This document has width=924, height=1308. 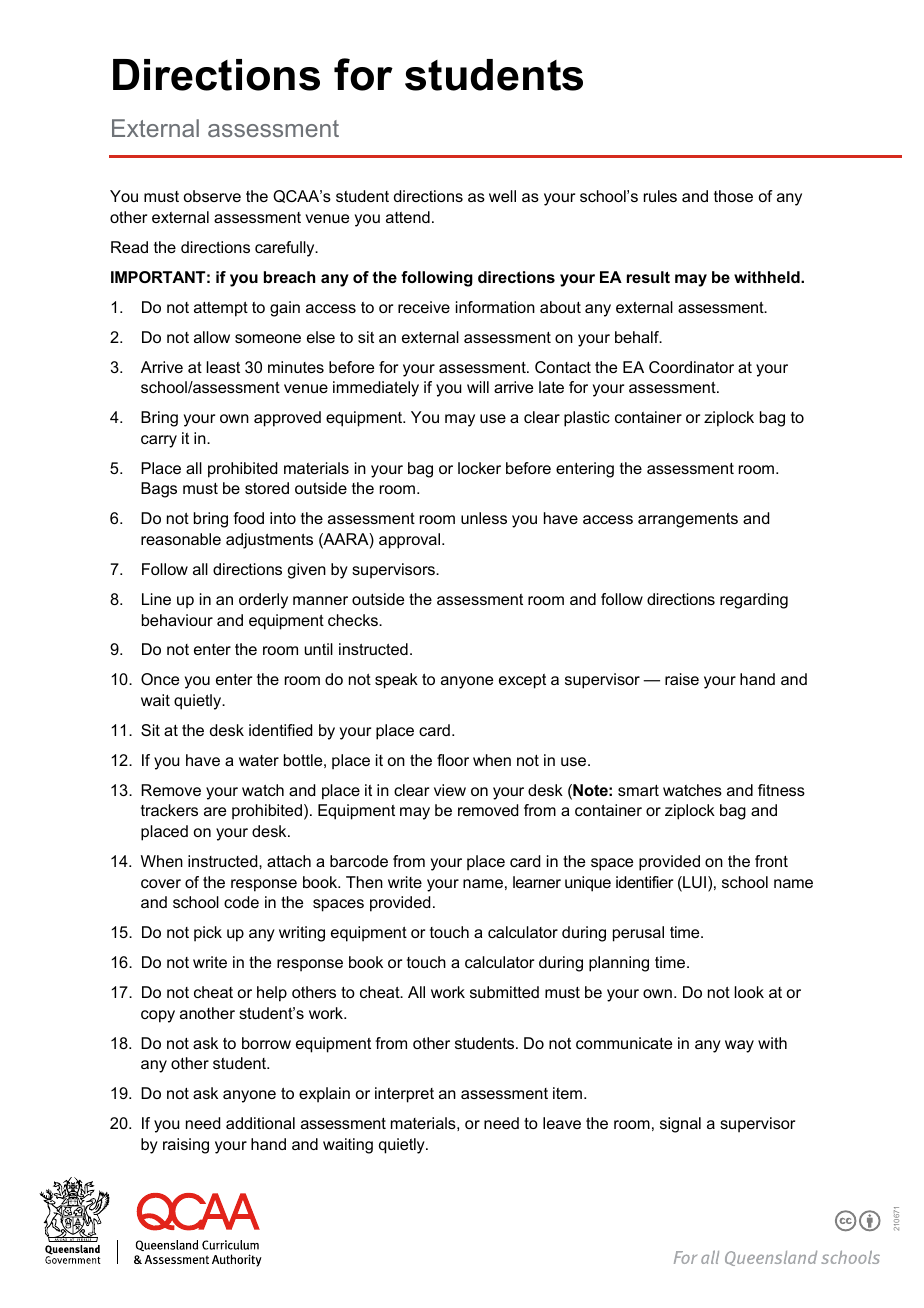 What do you see at coordinates (212, 196) in the document?
I see `observe` at bounding box center [212, 196].
